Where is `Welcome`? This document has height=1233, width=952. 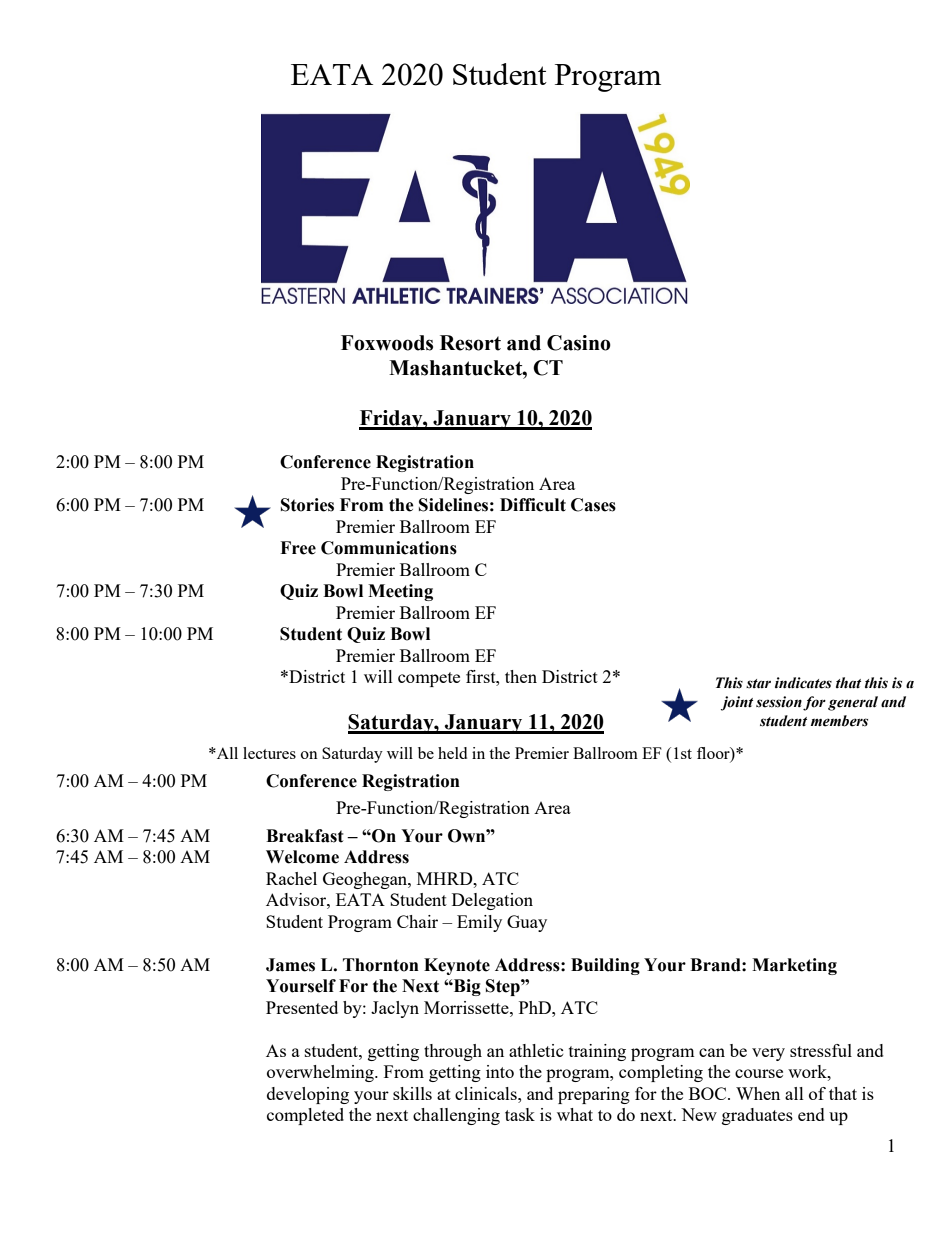
Welcome is located at coordinates (302, 857).
